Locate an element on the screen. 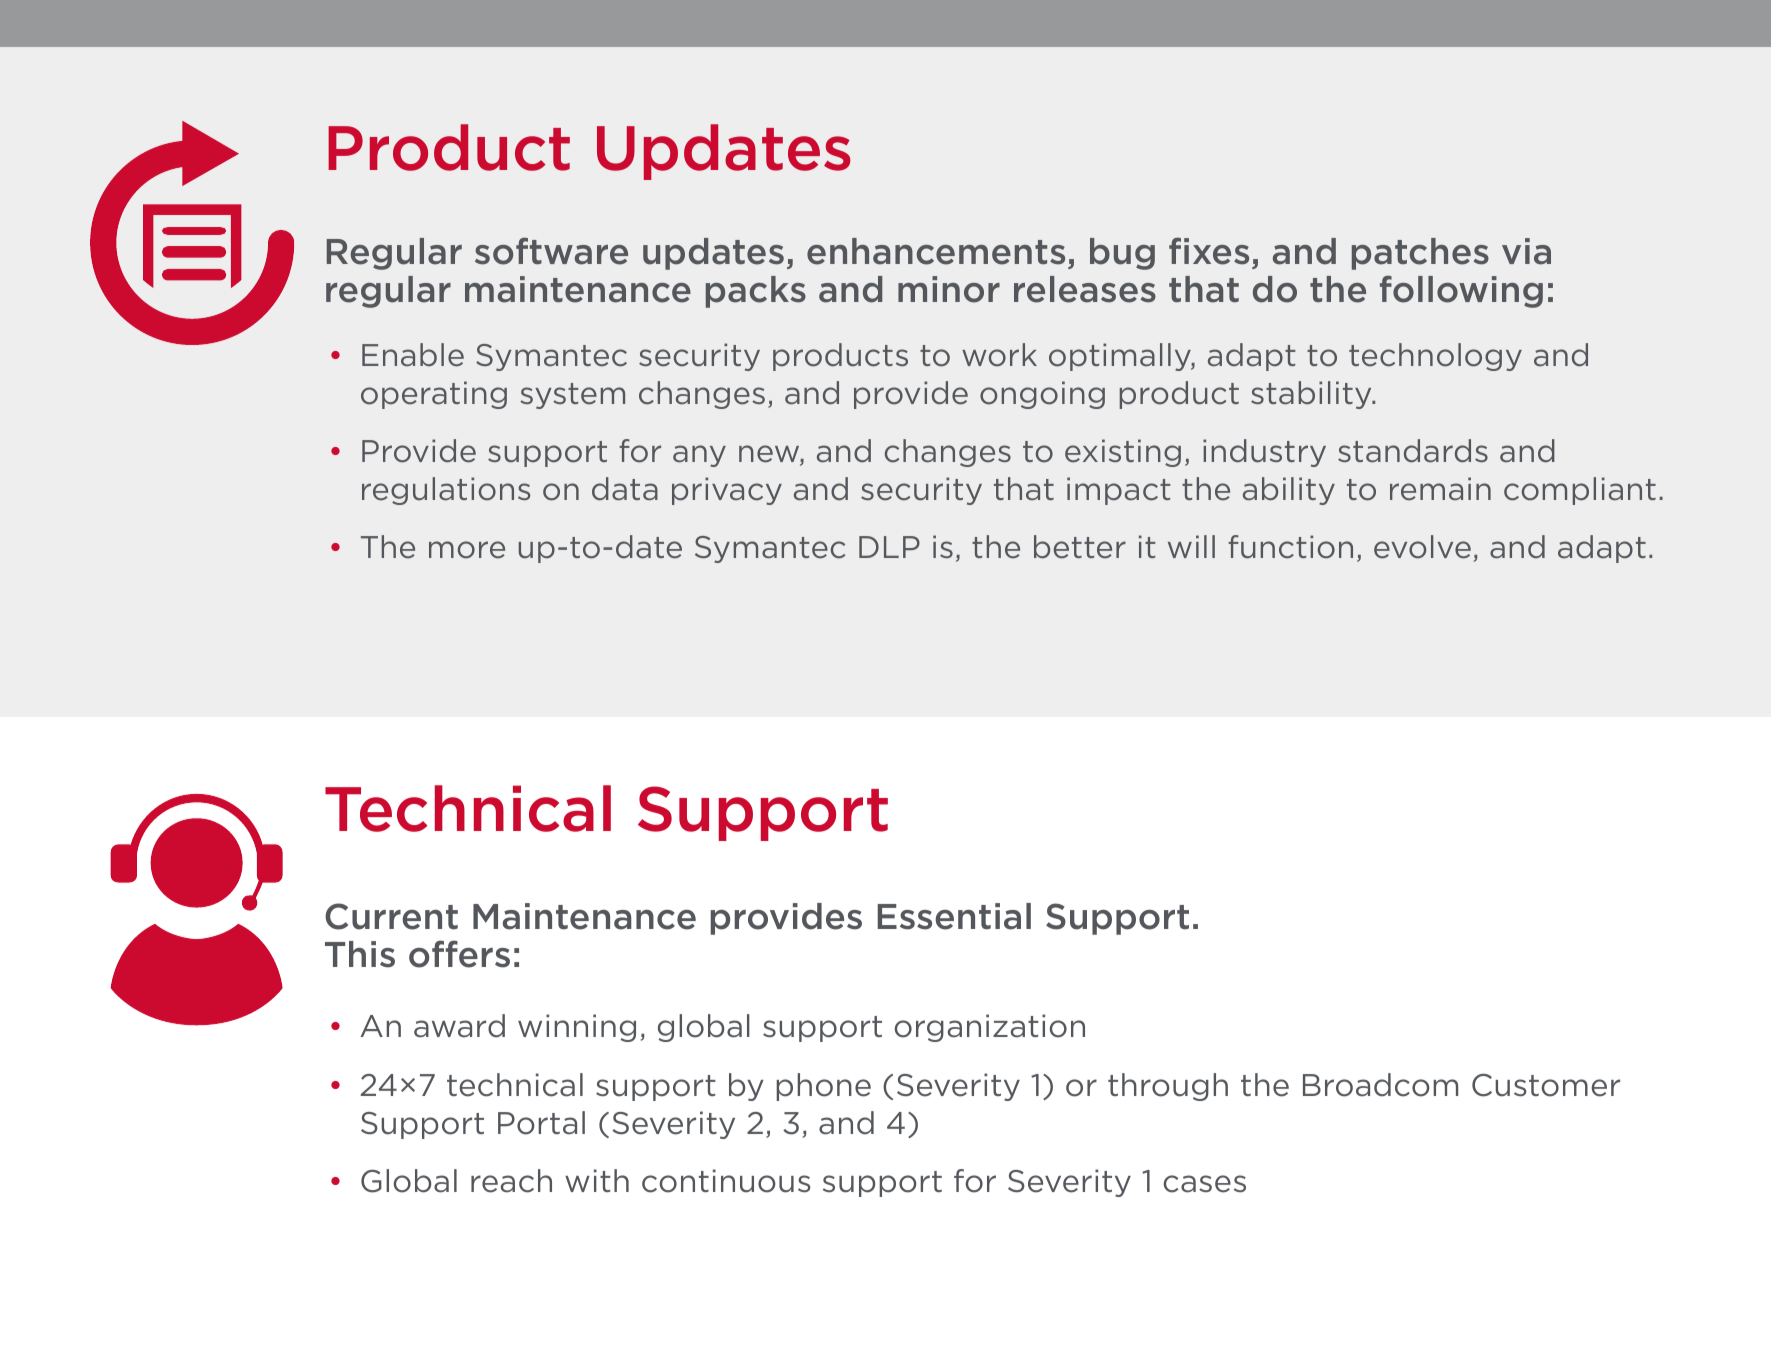 This screenshot has width=1771, height=1369. minor is located at coordinates (949, 289).
